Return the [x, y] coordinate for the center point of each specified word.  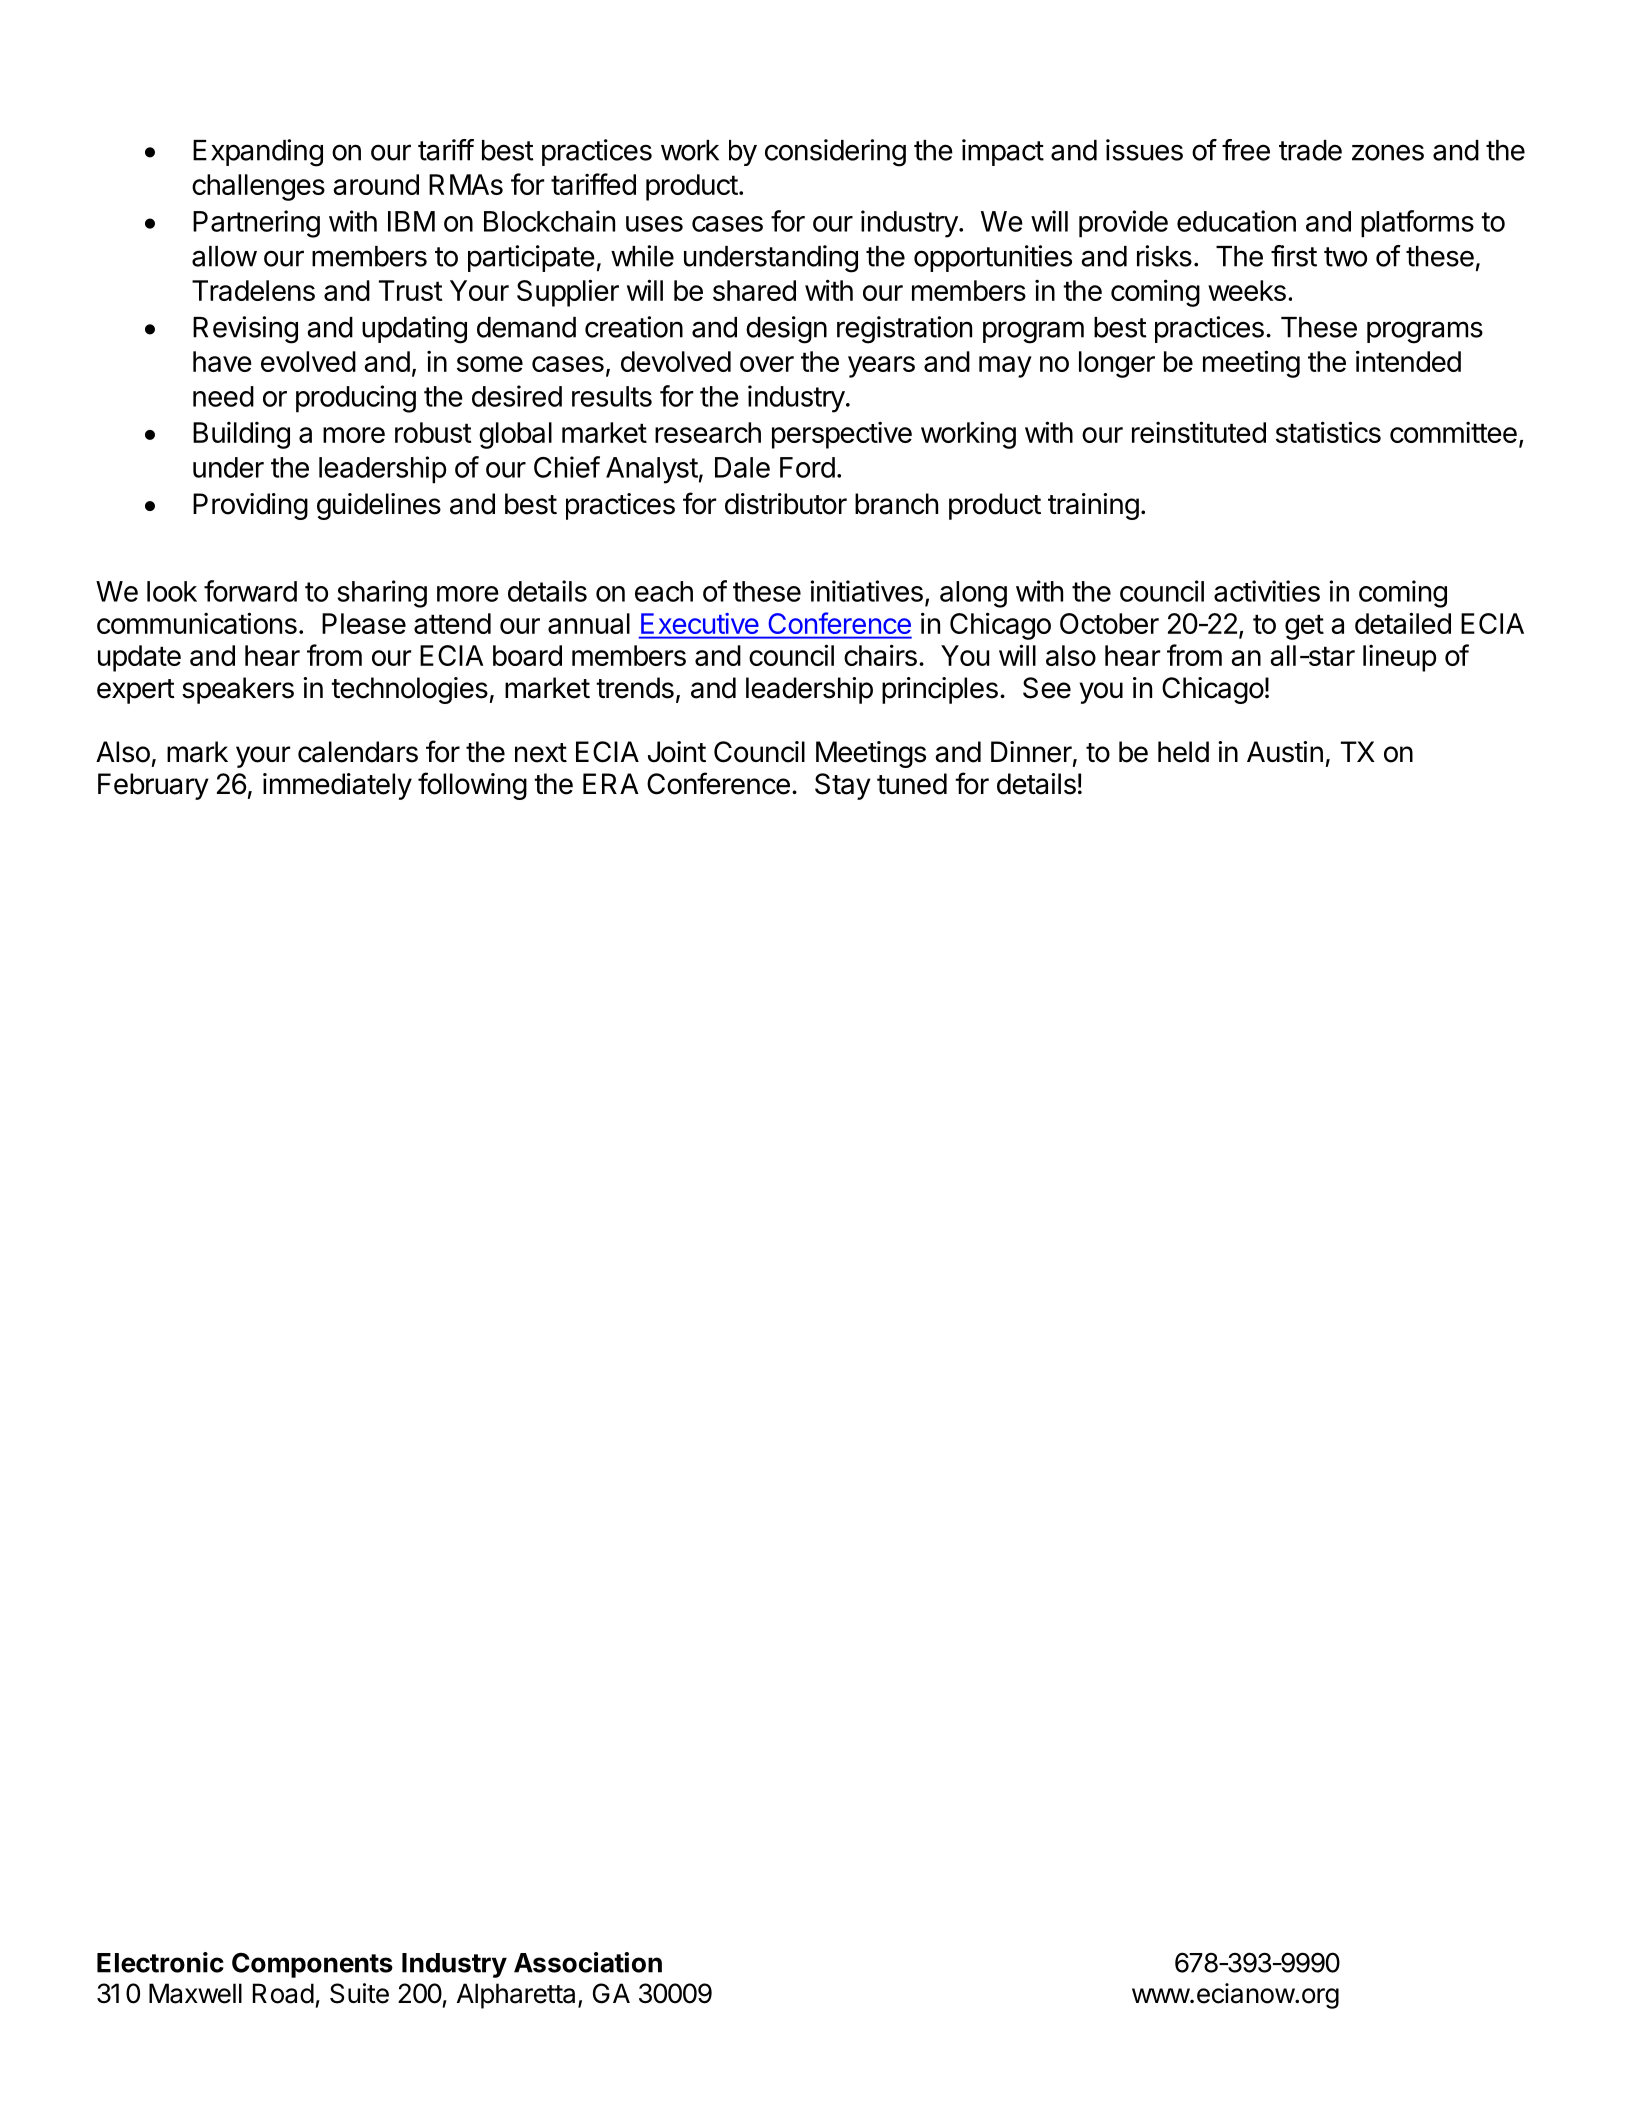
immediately [337, 786]
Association [588, 1962]
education [1236, 221]
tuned [912, 784]
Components [312, 1965]
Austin [1285, 752]
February [153, 786]
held [1183, 752]
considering [835, 153]
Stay [843, 786]
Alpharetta [518, 1996]
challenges [258, 187]
